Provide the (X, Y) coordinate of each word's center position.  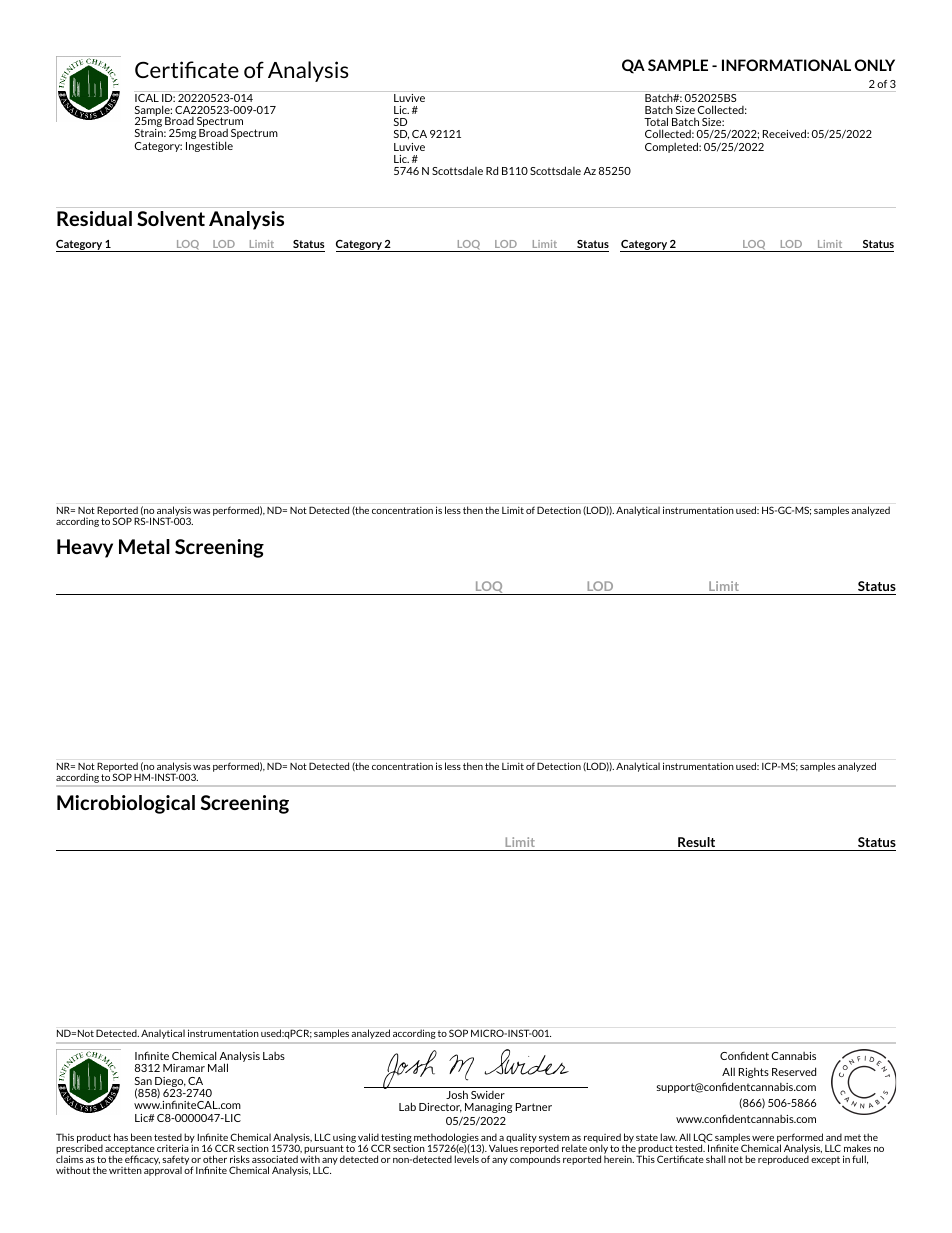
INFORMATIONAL (786, 65)
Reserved (794, 1071)
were (763, 1138)
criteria (173, 1148)
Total (656, 121)
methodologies (445, 1139)
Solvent (171, 218)
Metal (144, 546)
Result (696, 842)
